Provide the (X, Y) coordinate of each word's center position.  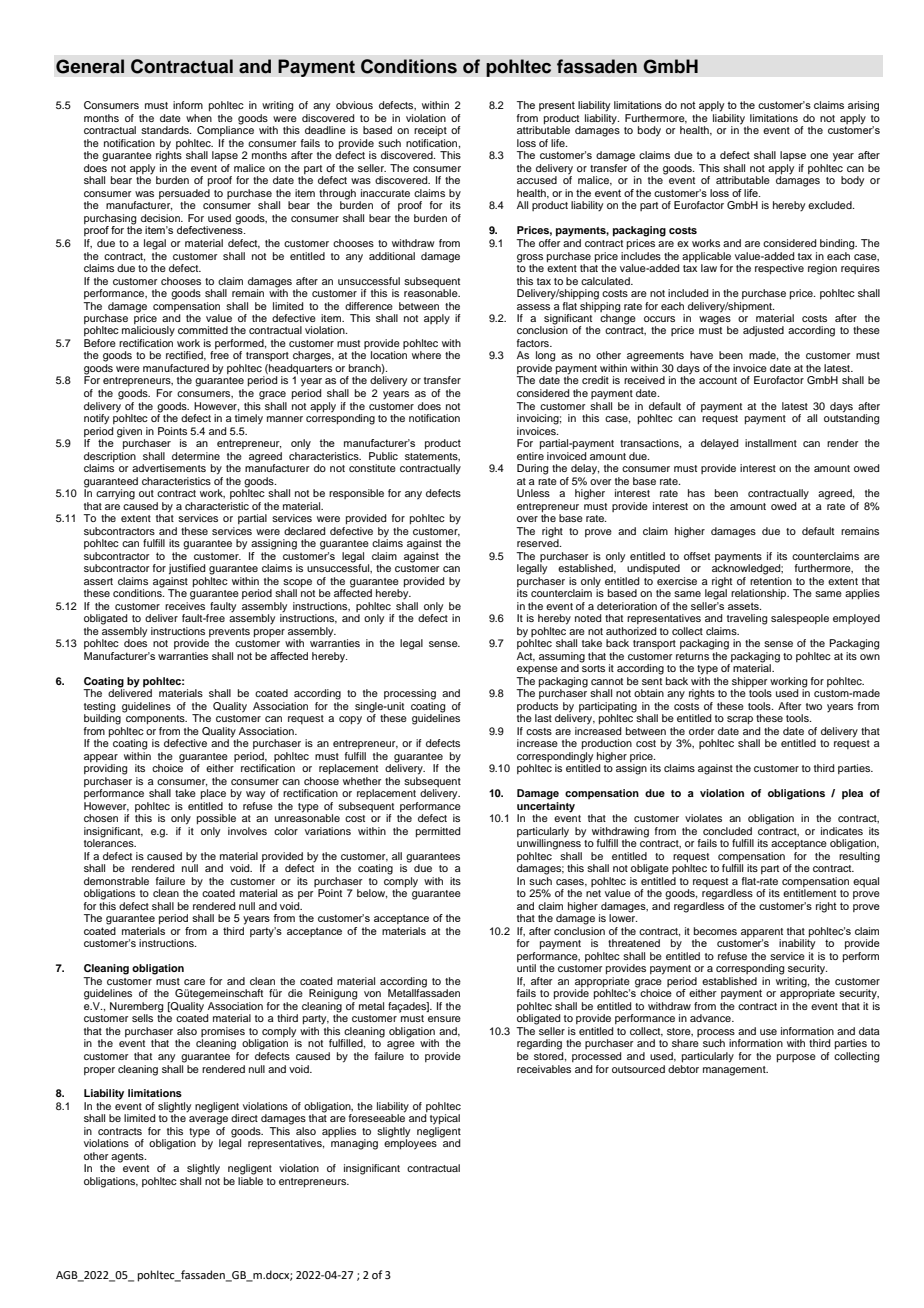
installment (771, 443)
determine (196, 456)
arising (863, 106)
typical (445, 1119)
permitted (438, 832)
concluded (727, 831)
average (208, 1120)
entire (530, 454)
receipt (430, 131)
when (199, 118)
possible (216, 819)
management (735, 1071)
